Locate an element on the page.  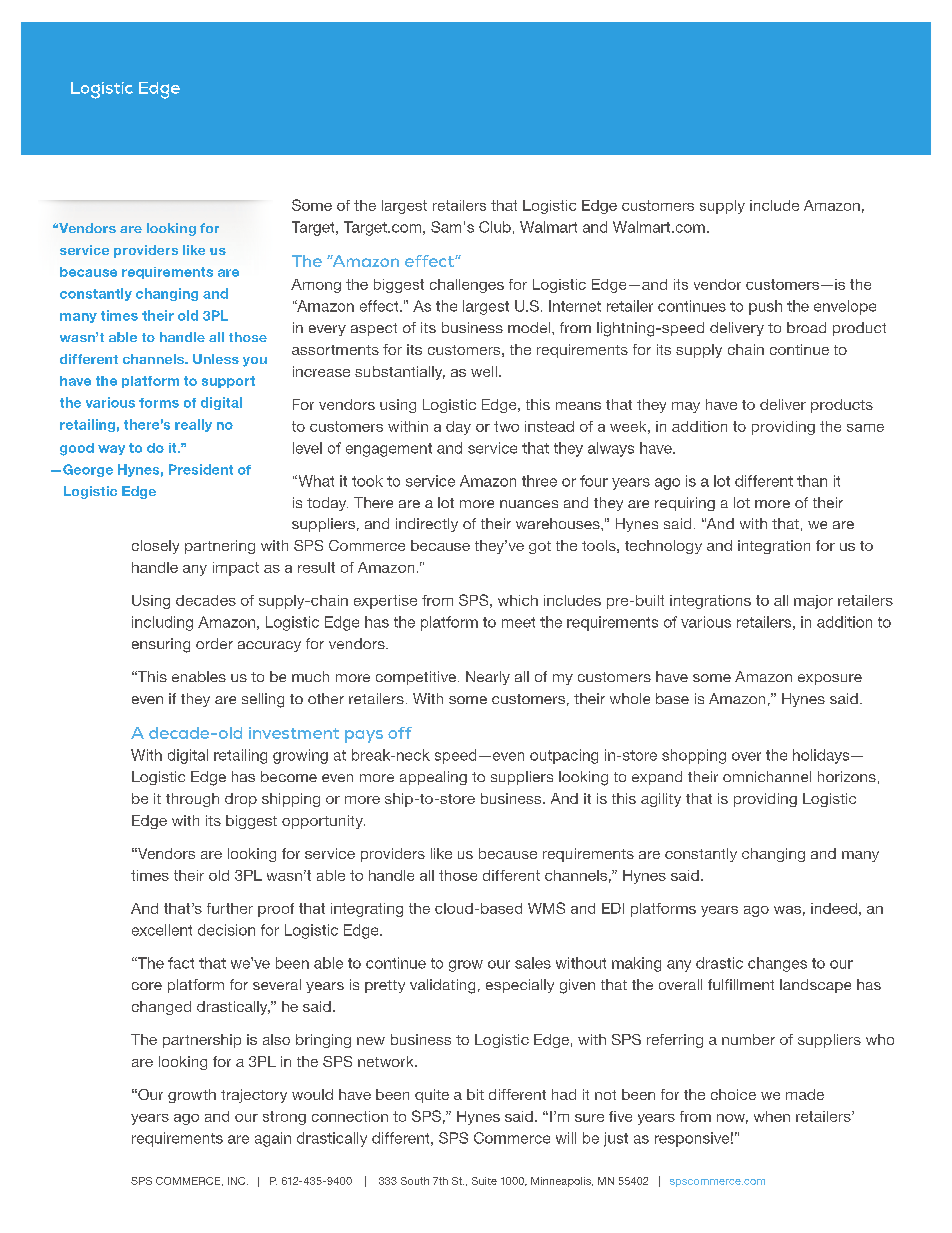
Nearly is located at coordinates (488, 678).
